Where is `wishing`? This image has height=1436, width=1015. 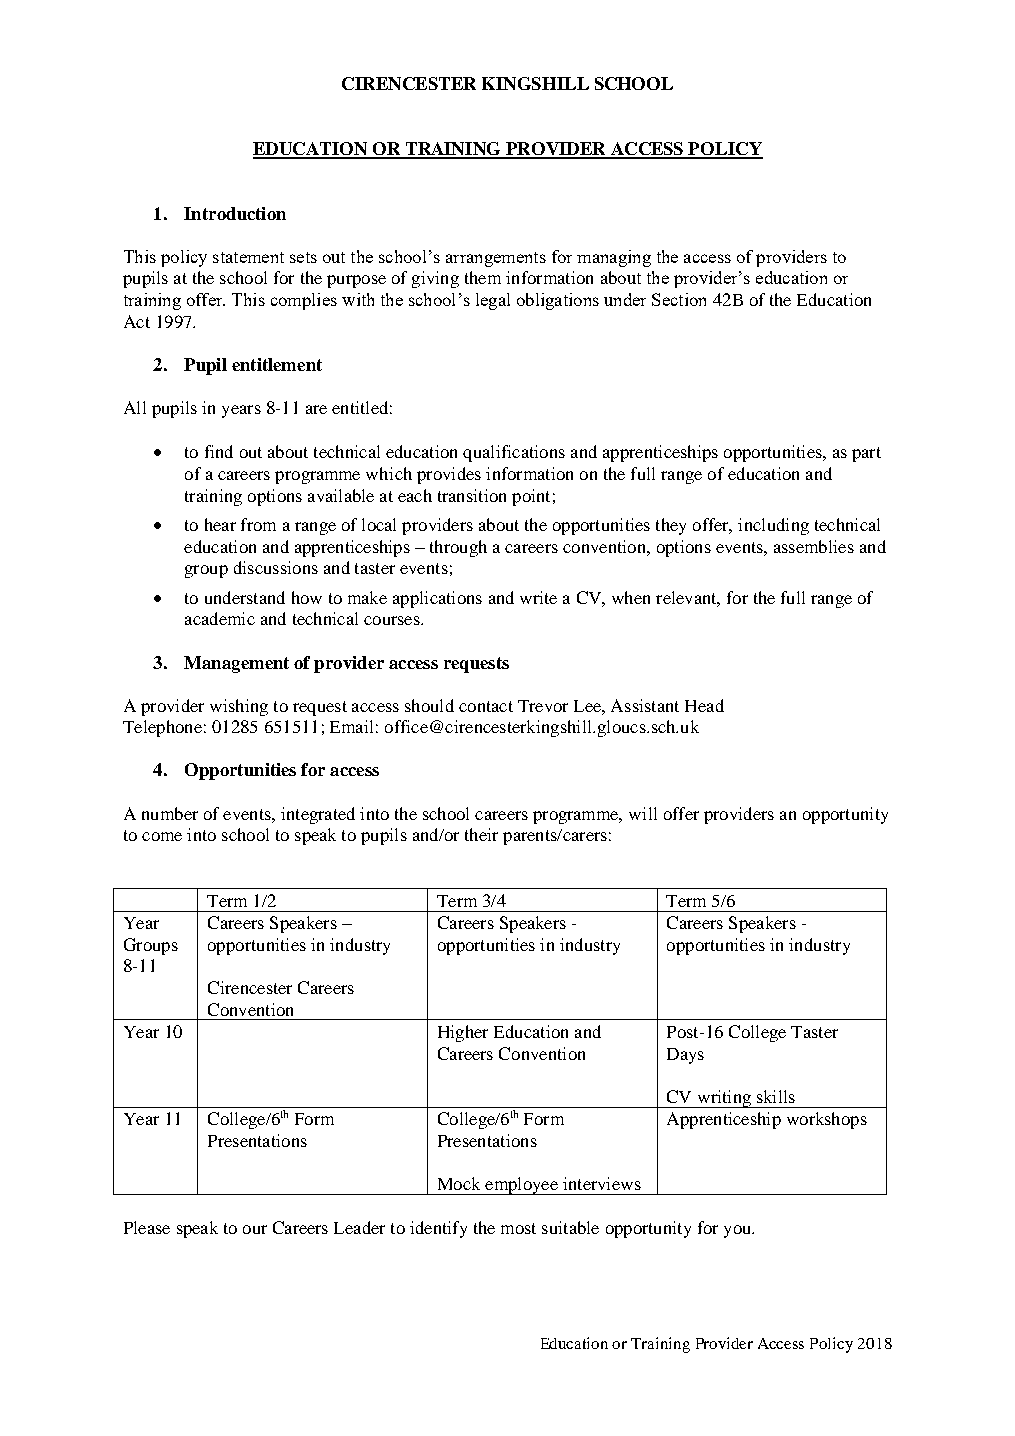 wishing is located at coordinates (239, 707).
